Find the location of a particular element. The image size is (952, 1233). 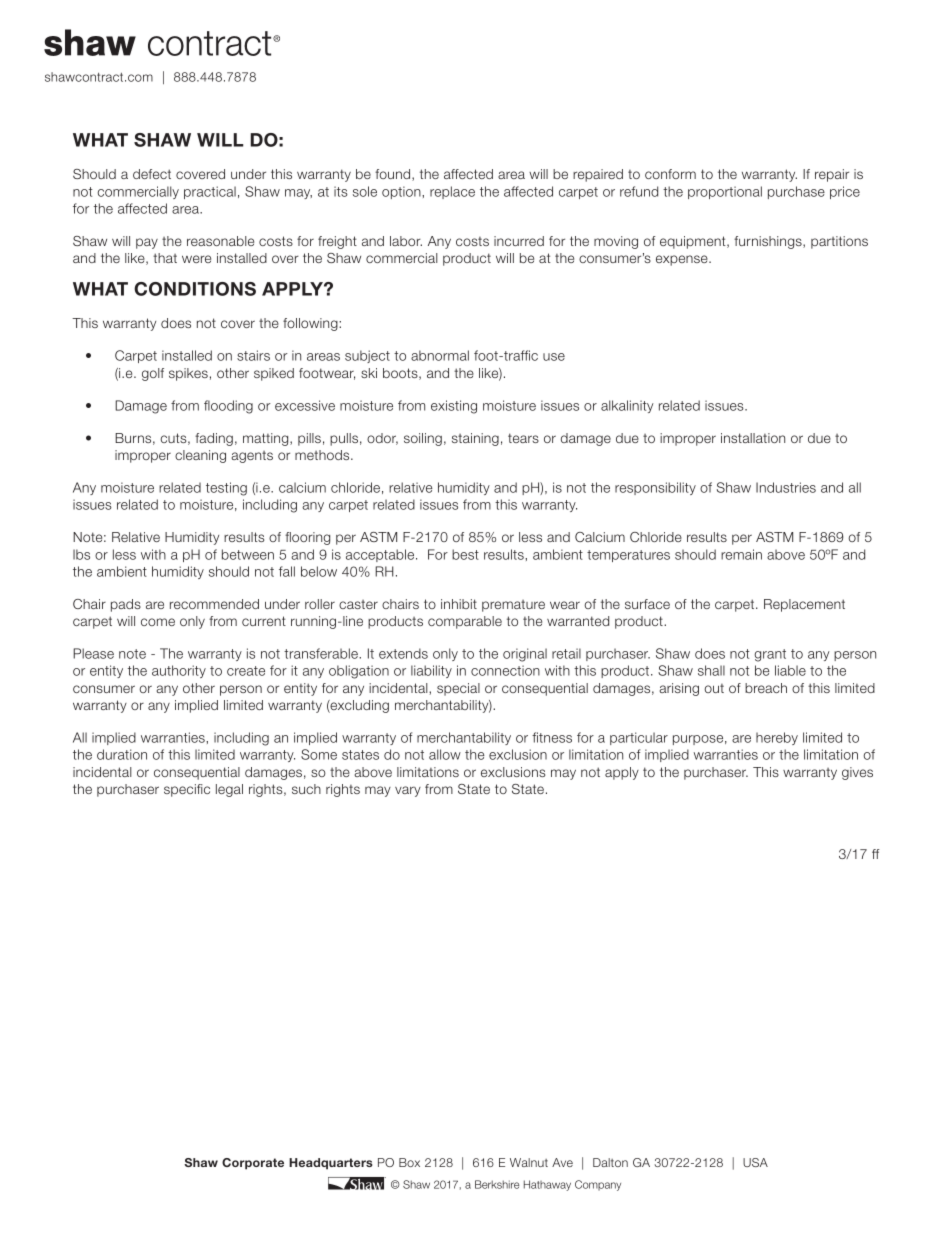

Corporate is located at coordinates (253, 1164).
